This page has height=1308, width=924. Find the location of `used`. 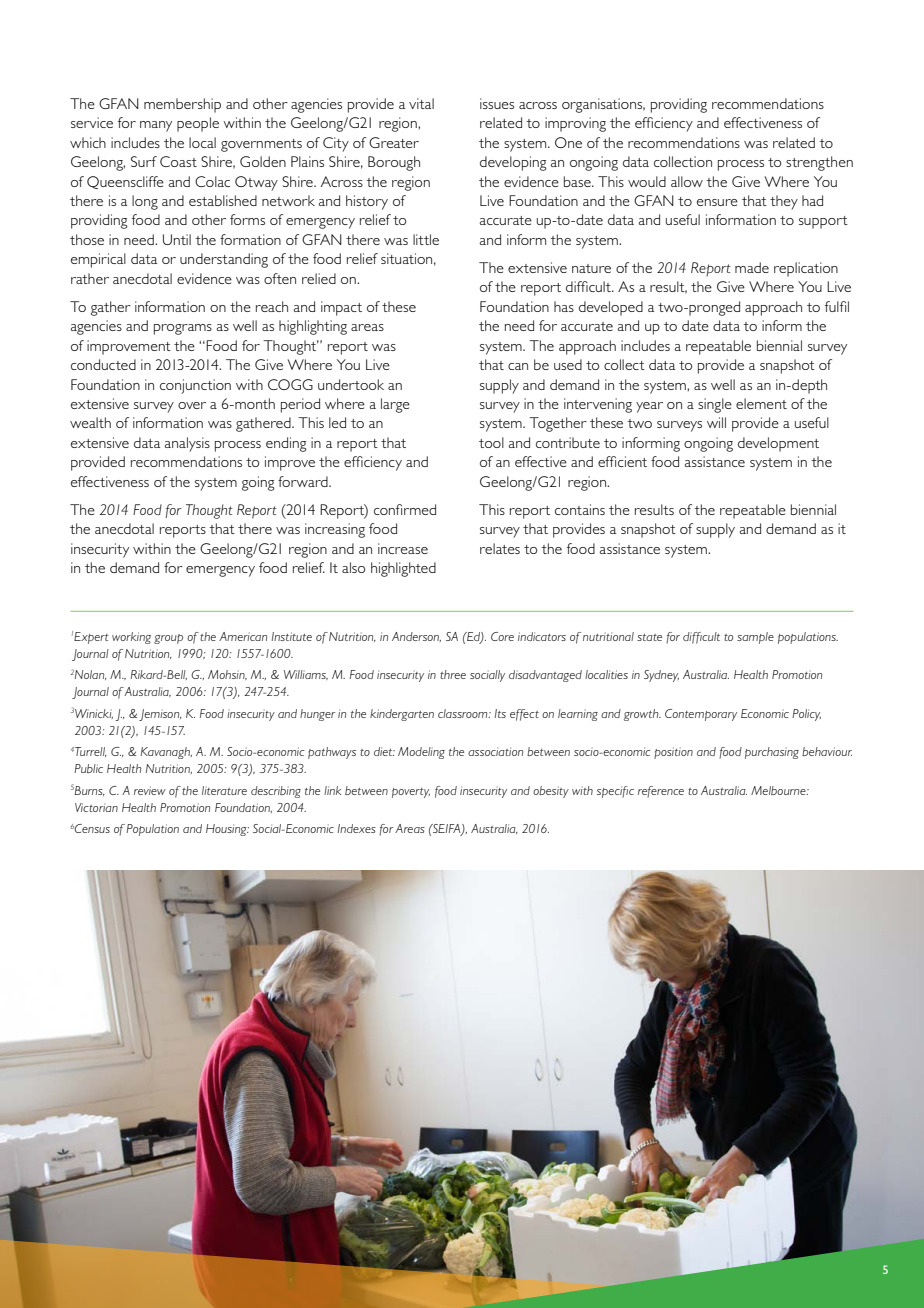

used is located at coordinates (568, 364).
